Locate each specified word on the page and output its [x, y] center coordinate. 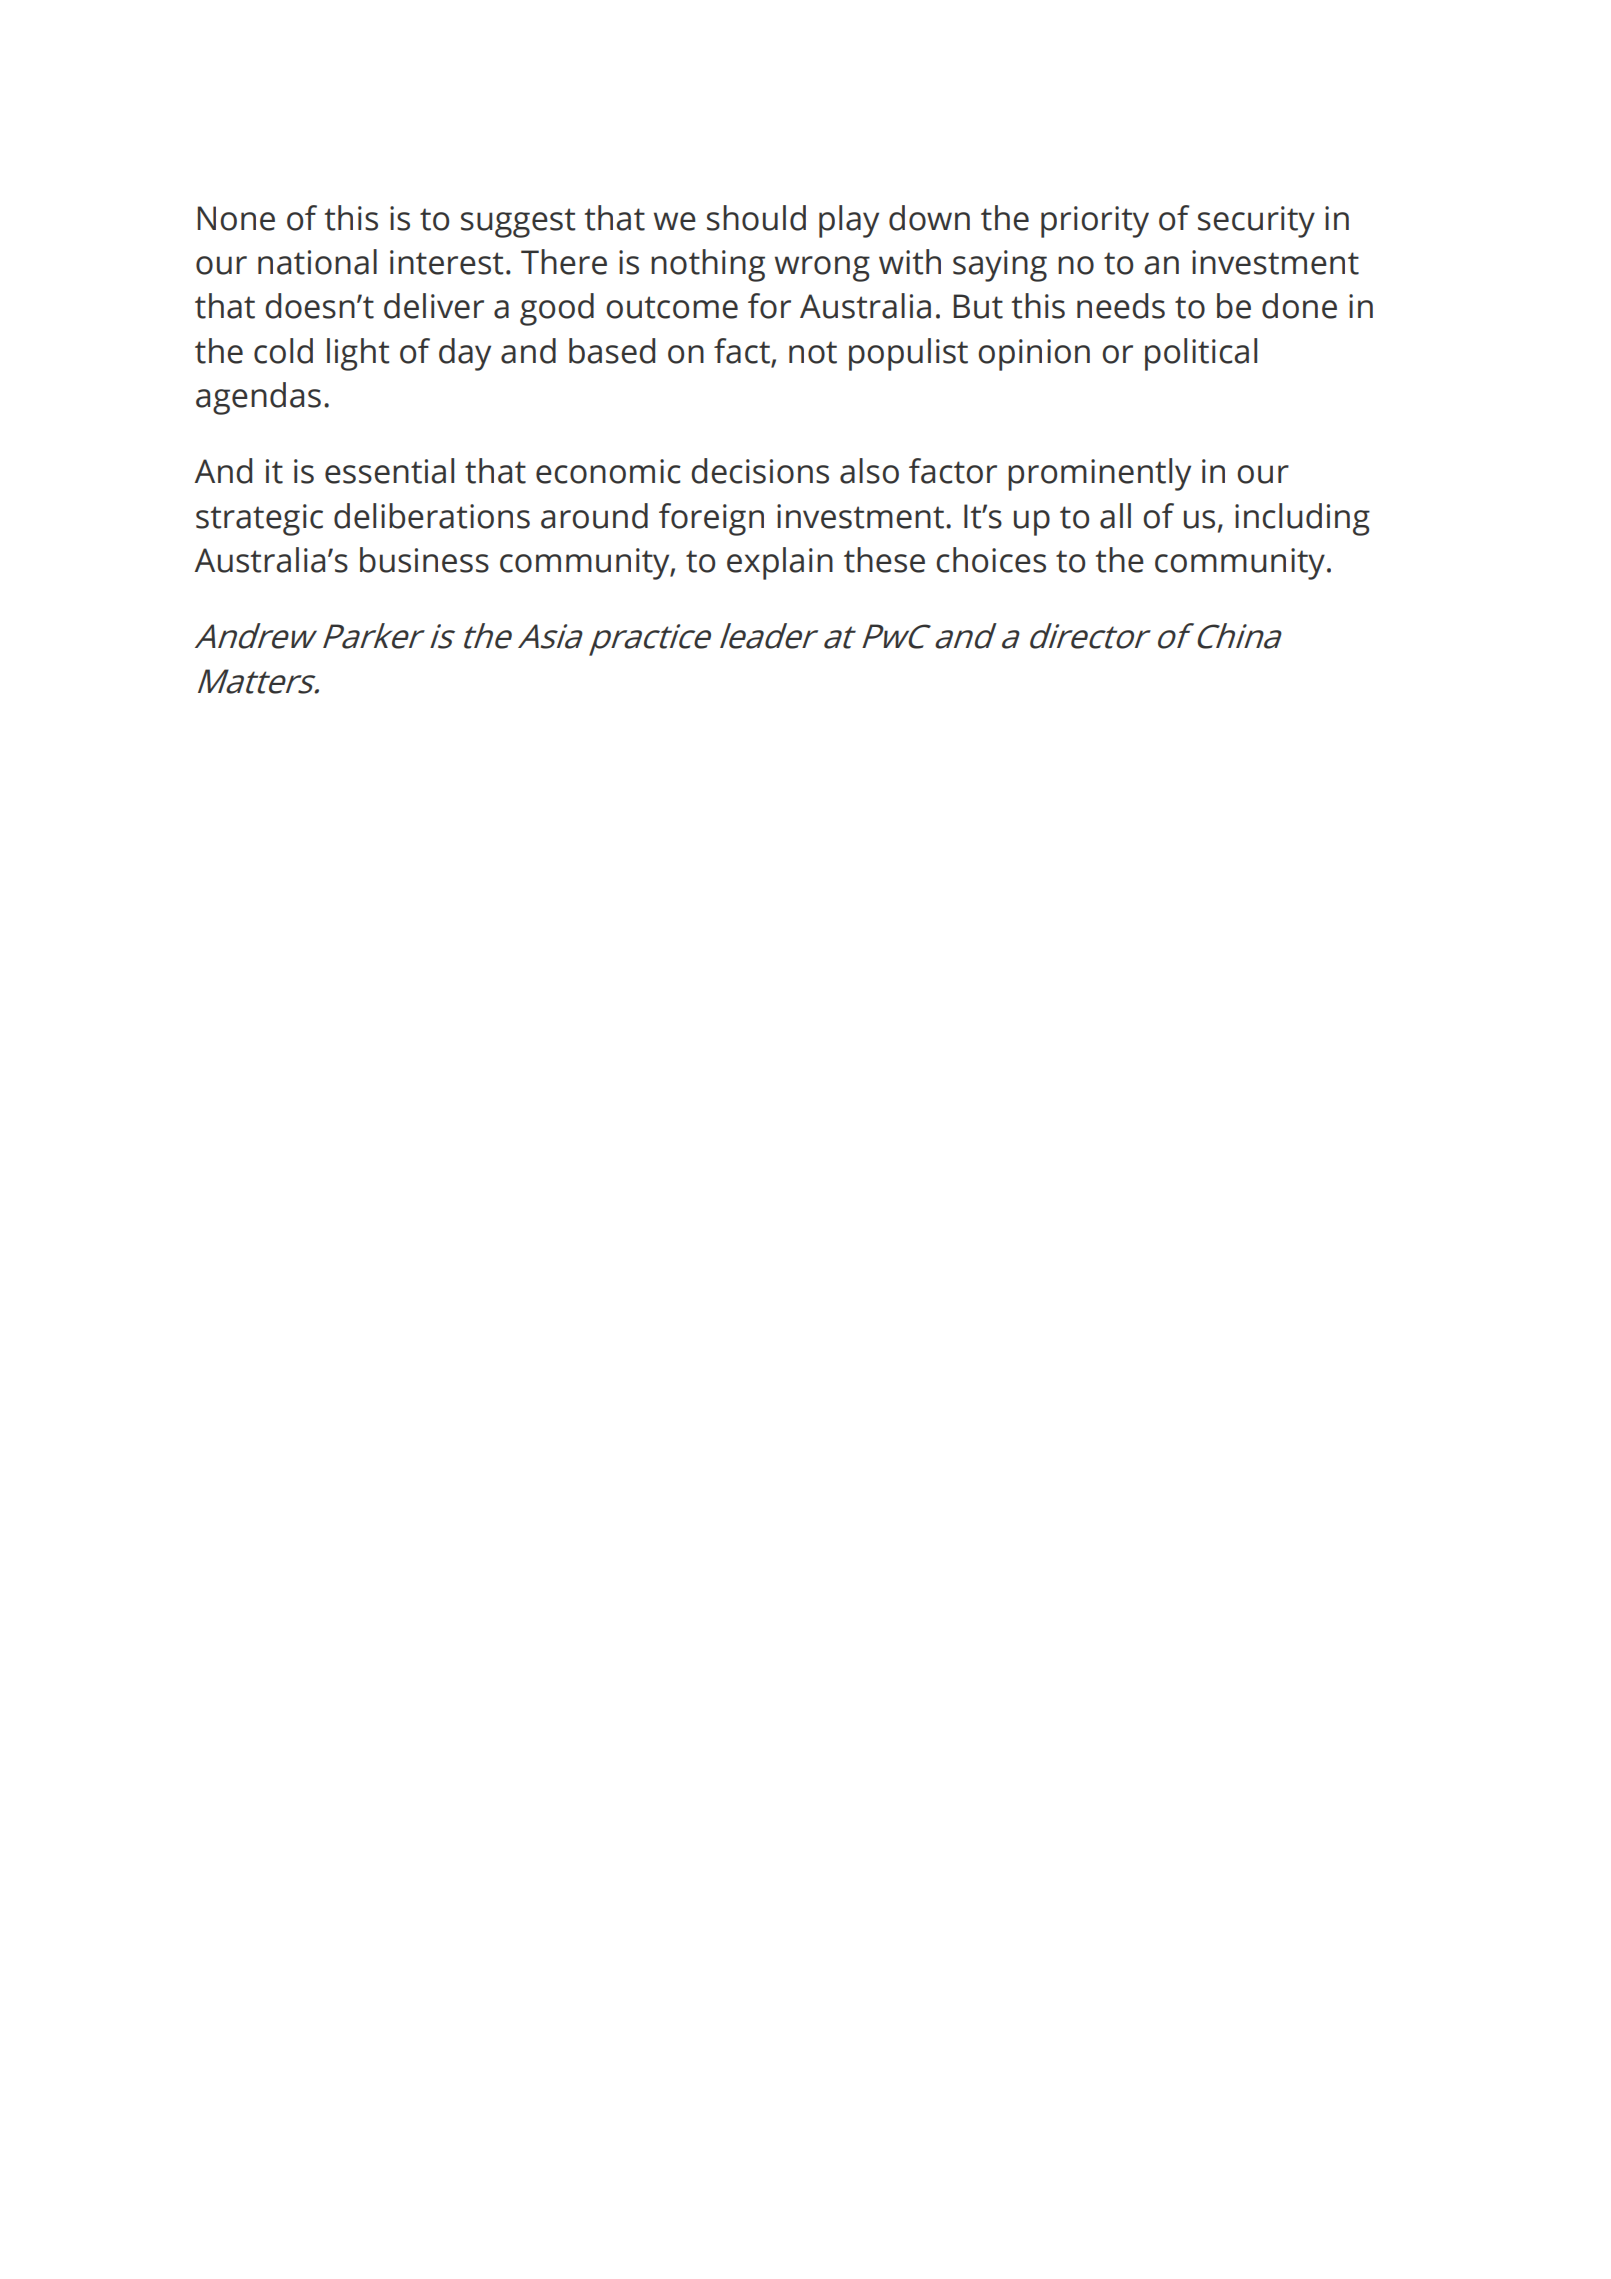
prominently [1099, 474]
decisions [760, 471]
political [1201, 354]
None [236, 218]
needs [1121, 306]
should [756, 218]
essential [389, 471]
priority [1095, 222]
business [424, 560]
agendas [258, 398]
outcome [672, 307]
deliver [434, 306]
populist [908, 354]
